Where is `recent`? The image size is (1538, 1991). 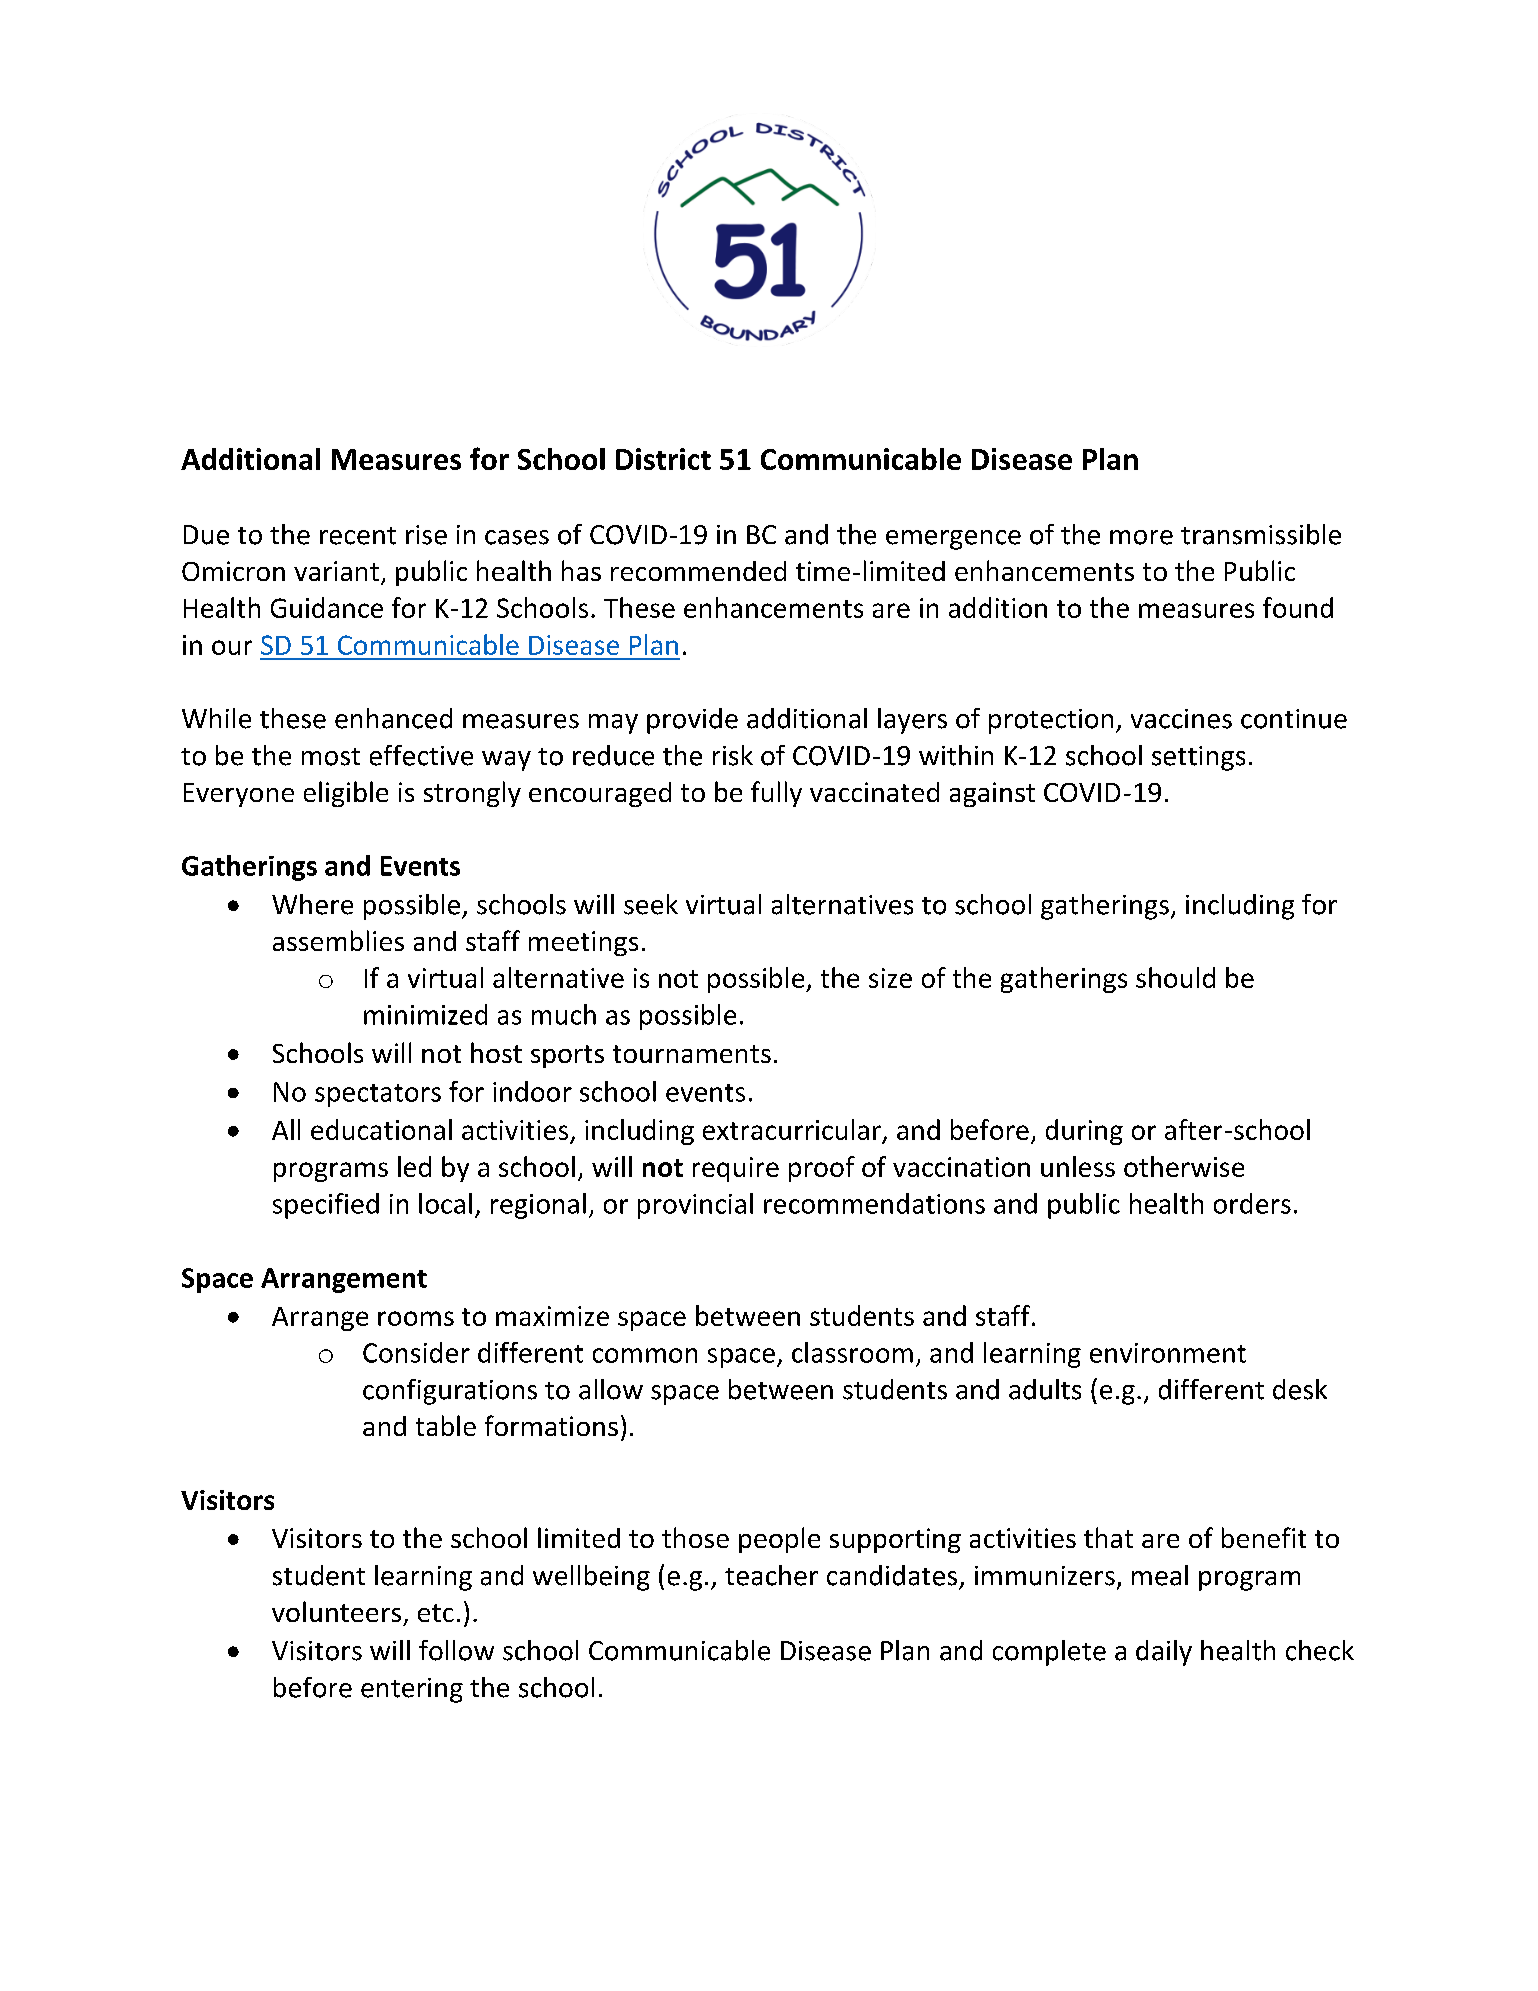
recent is located at coordinates (358, 536).
